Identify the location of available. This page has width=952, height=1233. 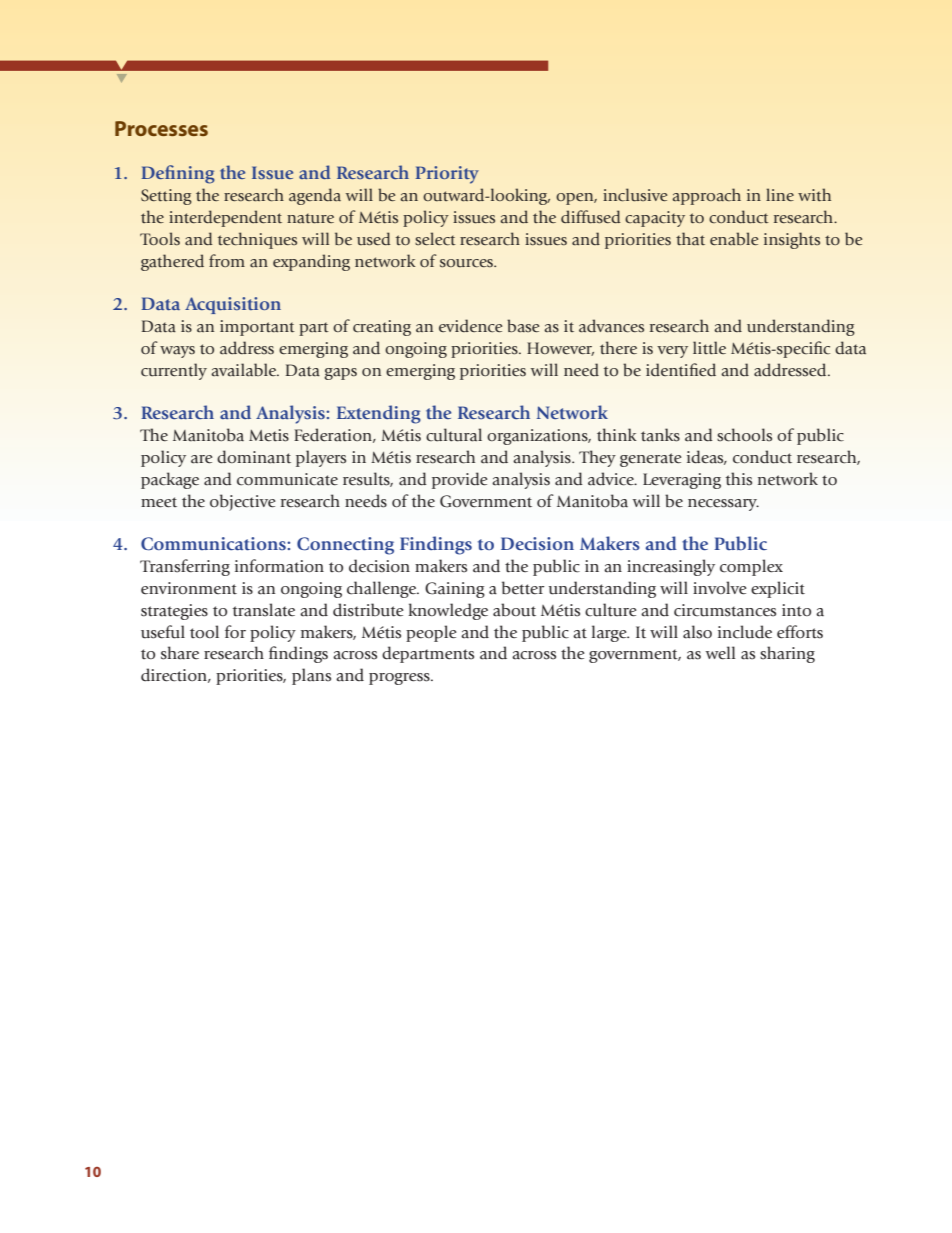
(245, 370).
